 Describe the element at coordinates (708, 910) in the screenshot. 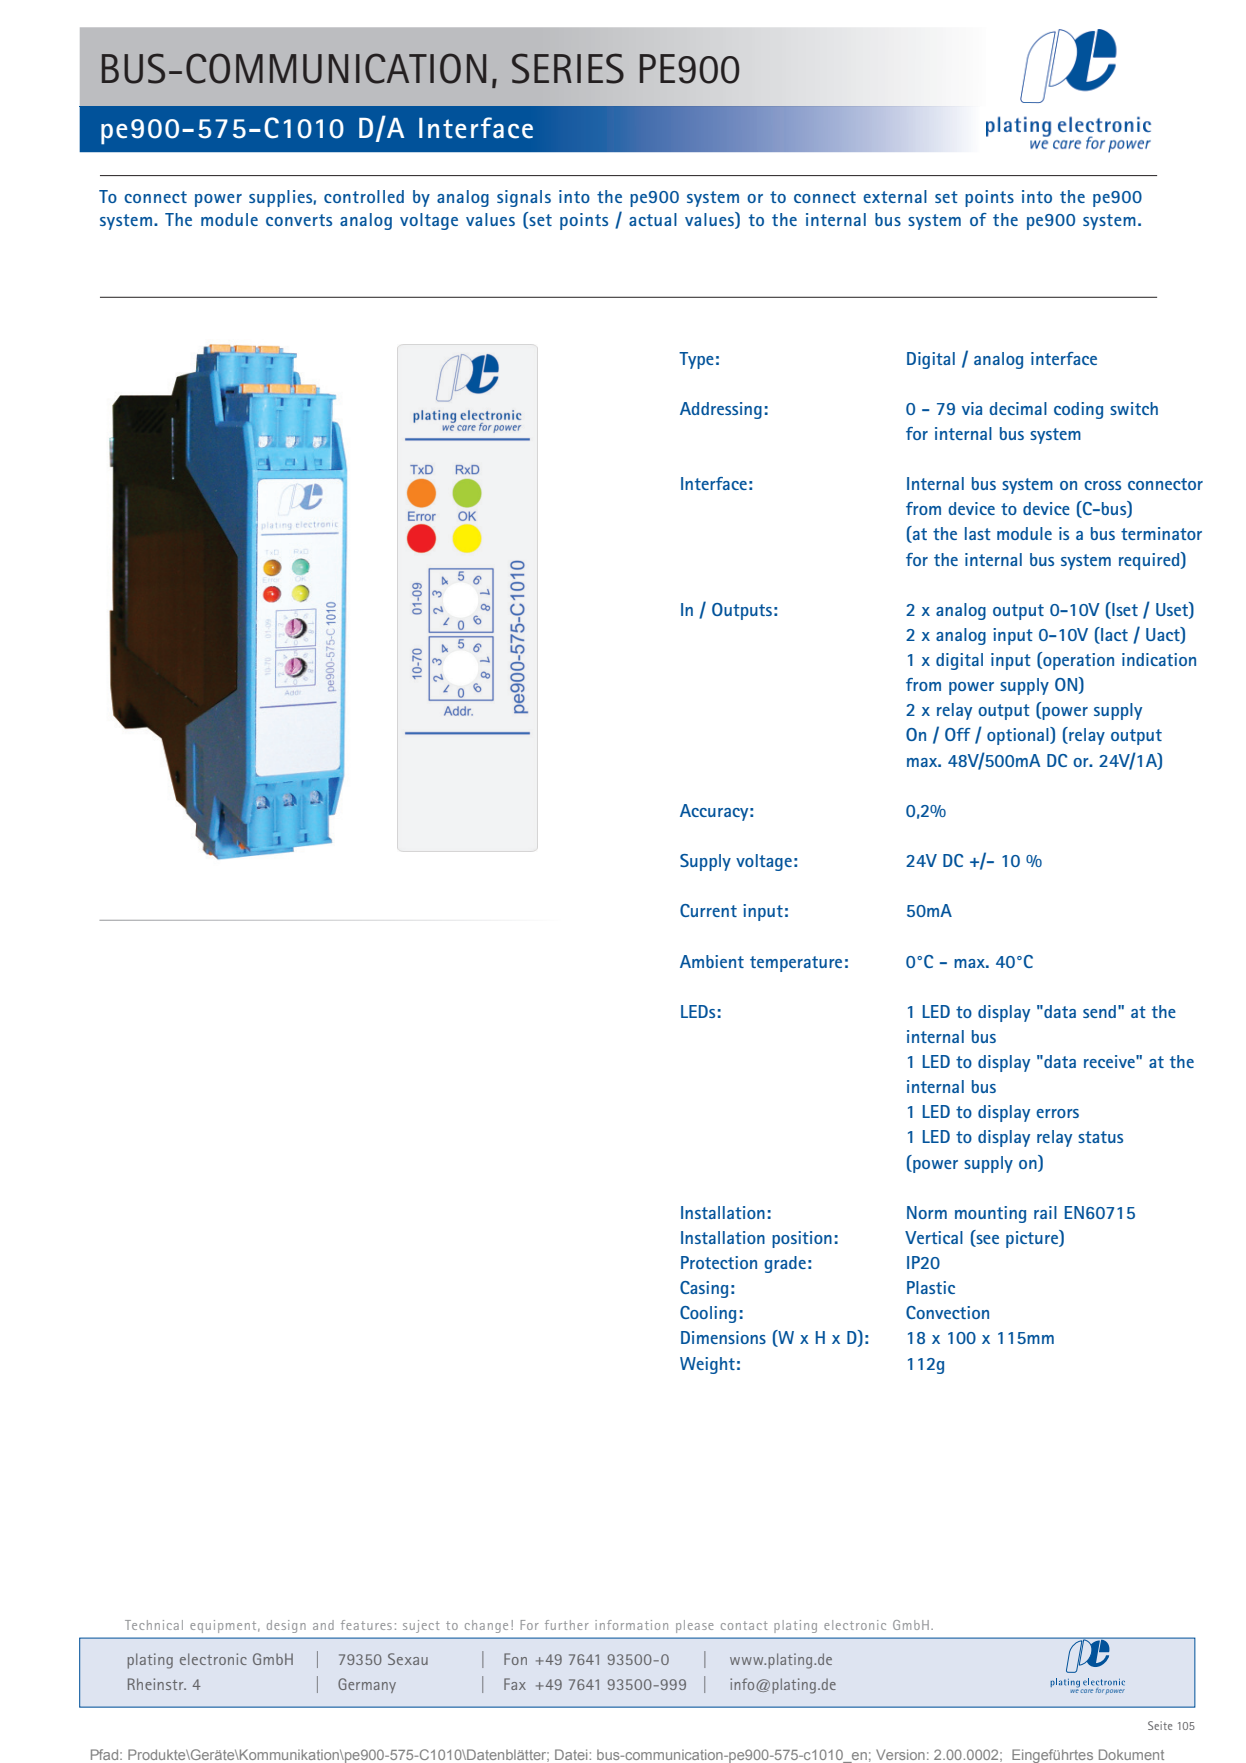

I see `Current` at that location.
